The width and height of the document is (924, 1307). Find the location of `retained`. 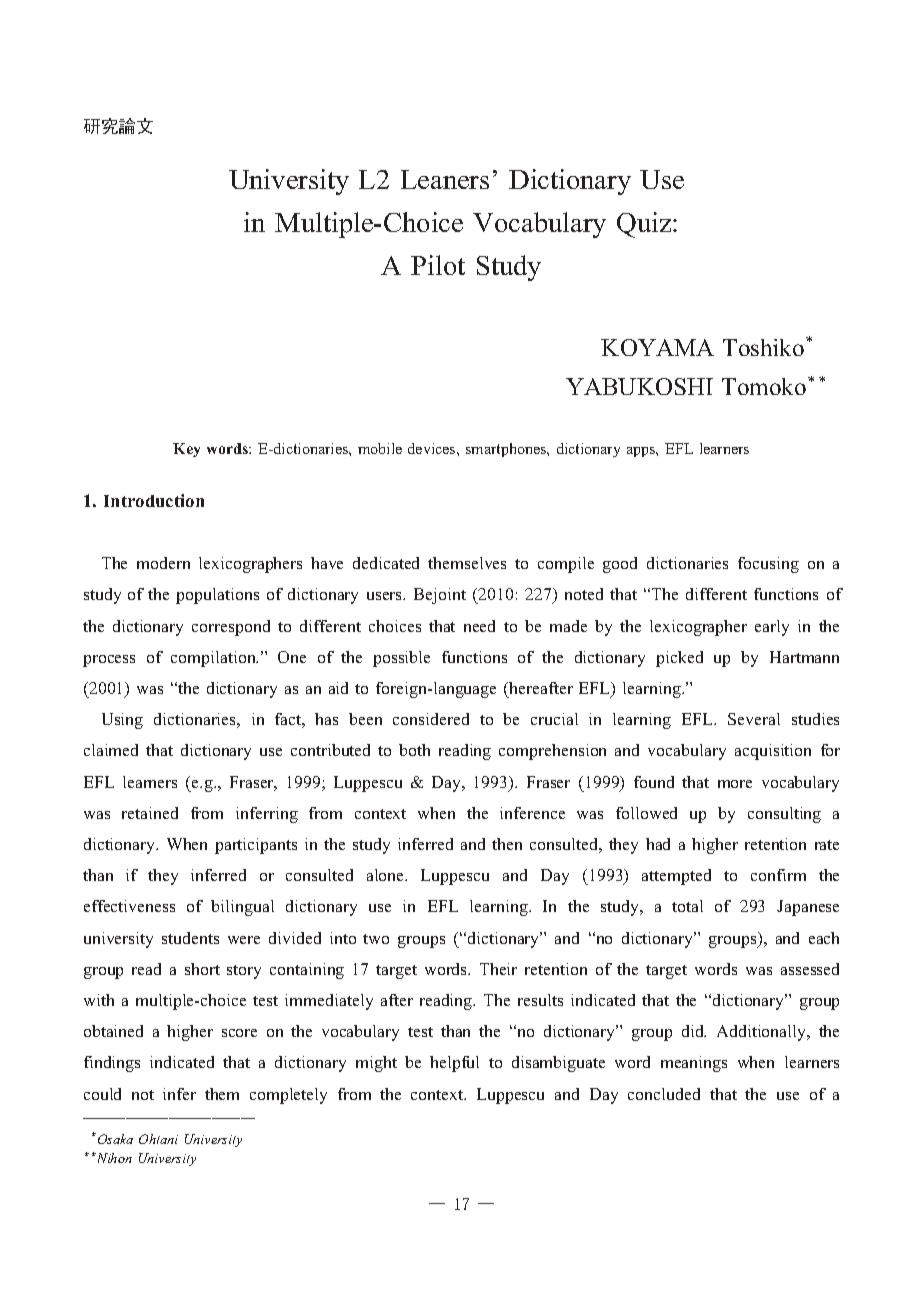

retained is located at coordinates (150, 813).
